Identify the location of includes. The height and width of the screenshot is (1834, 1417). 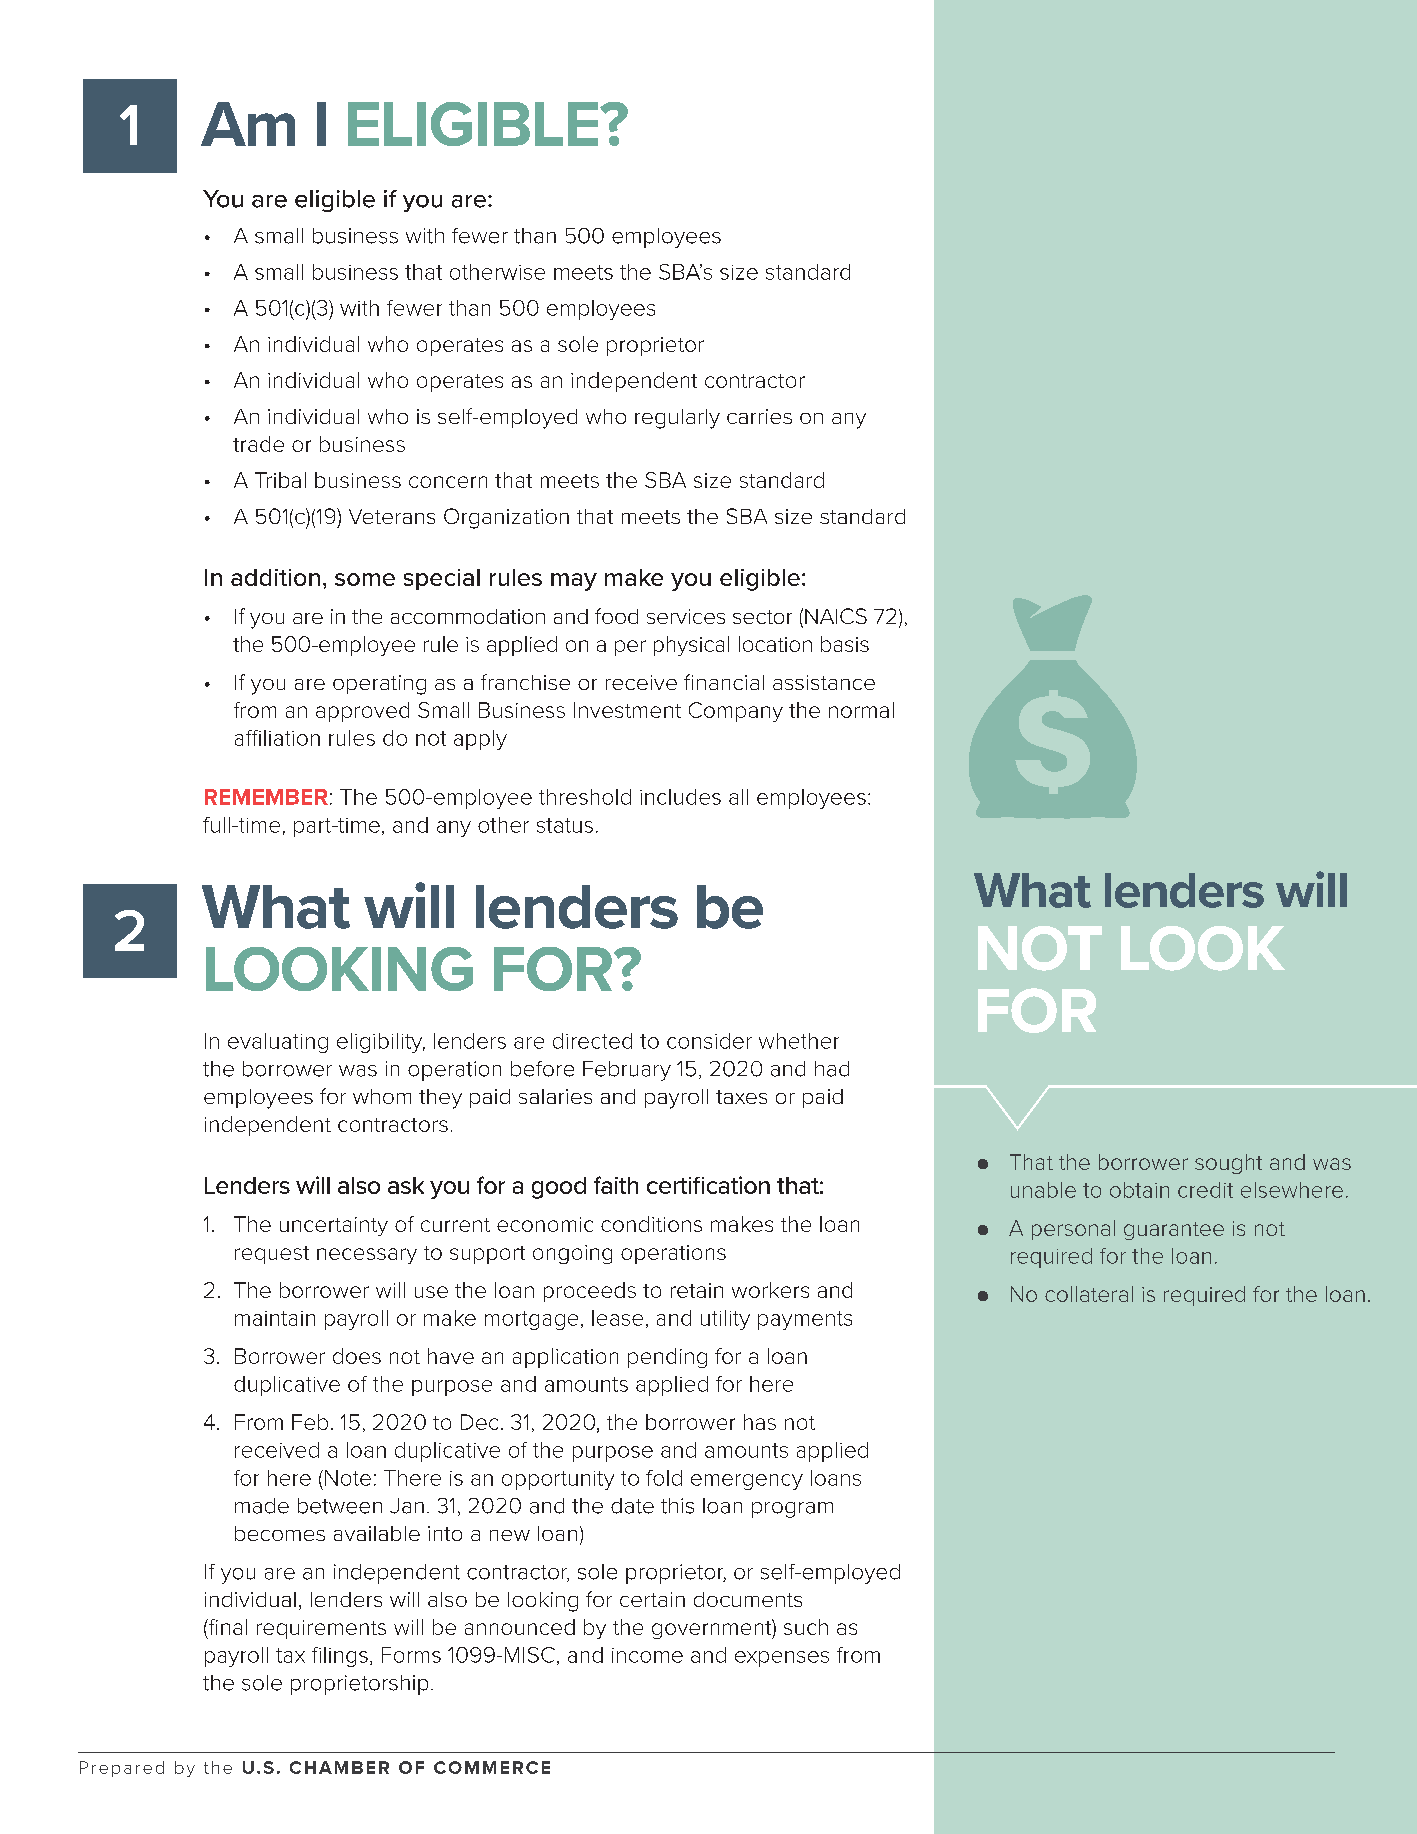
(680, 797).
